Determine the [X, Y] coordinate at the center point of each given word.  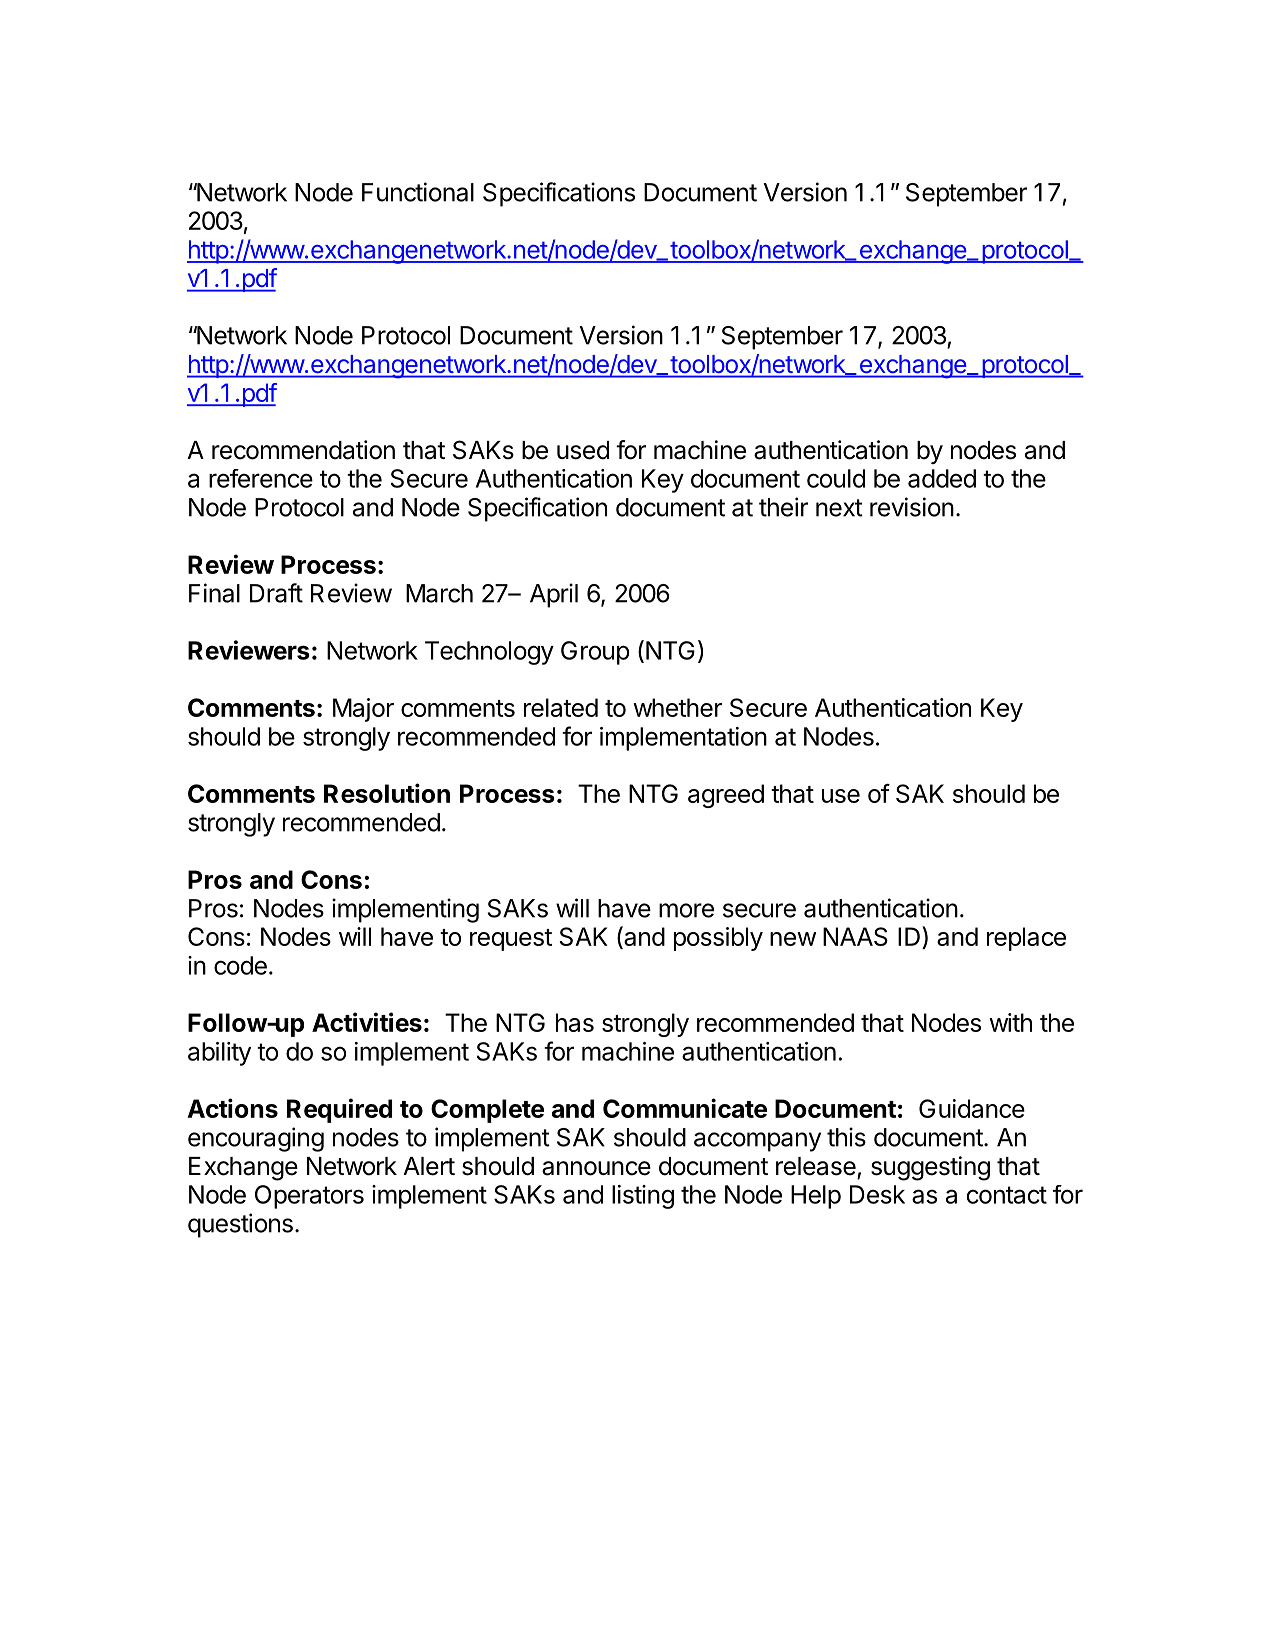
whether [677, 707]
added [942, 478]
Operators [309, 1197]
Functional [418, 192]
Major [363, 710]
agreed [726, 796]
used [583, 450]
